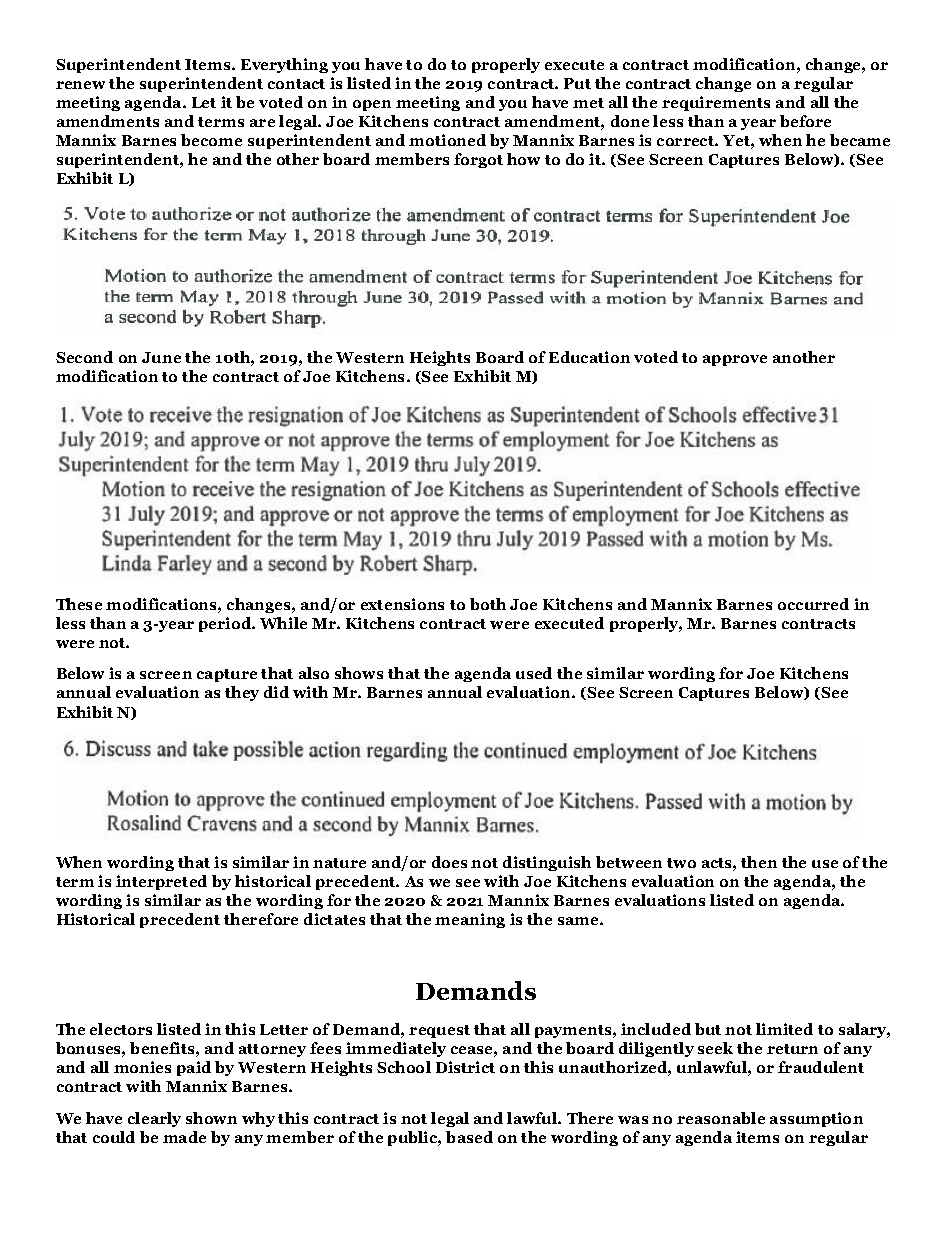  What do you see at coordinates (447, 140) in the image?
I see `motioned` at bounding box center [447, 140].
